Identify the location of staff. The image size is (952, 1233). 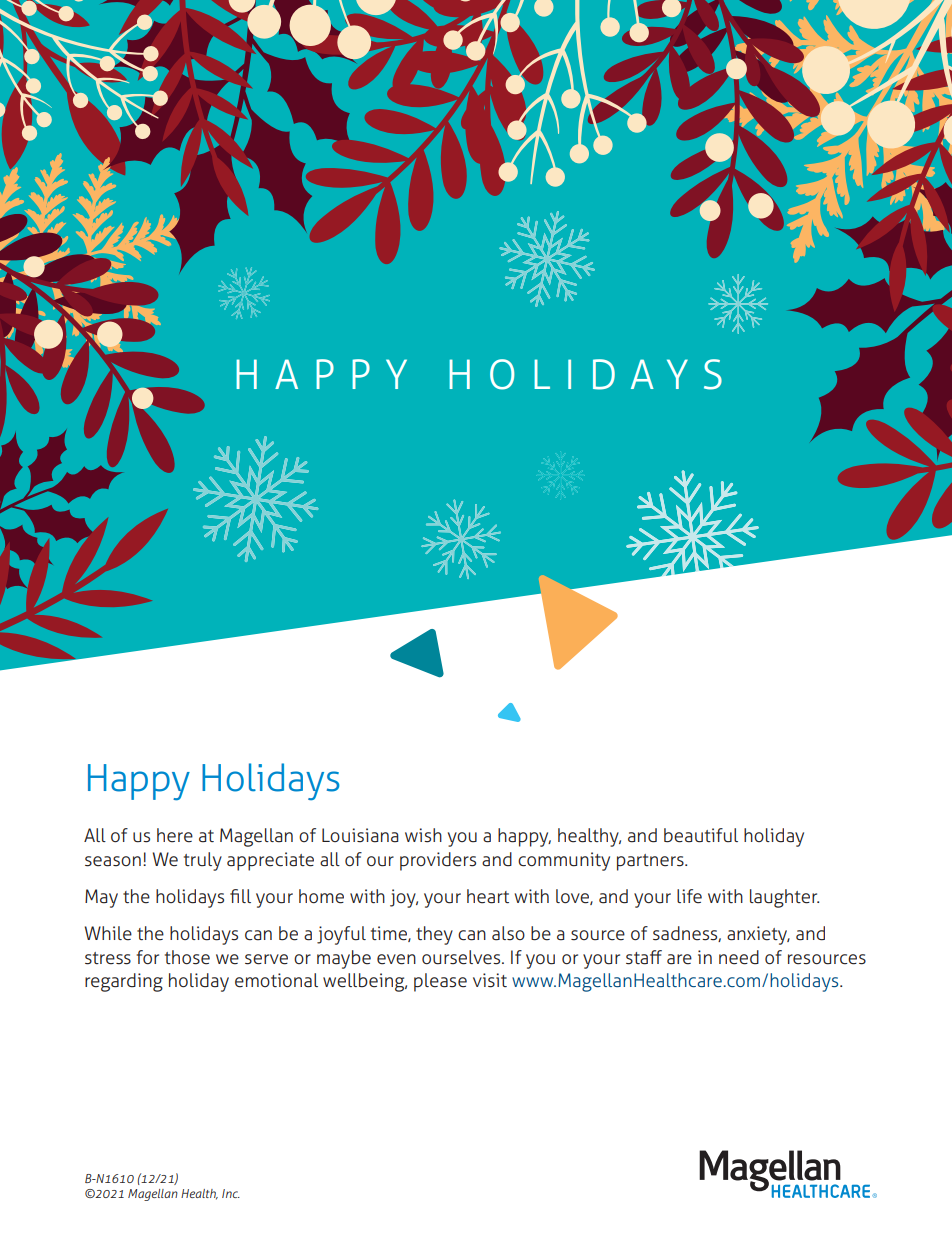
(644, 957).
